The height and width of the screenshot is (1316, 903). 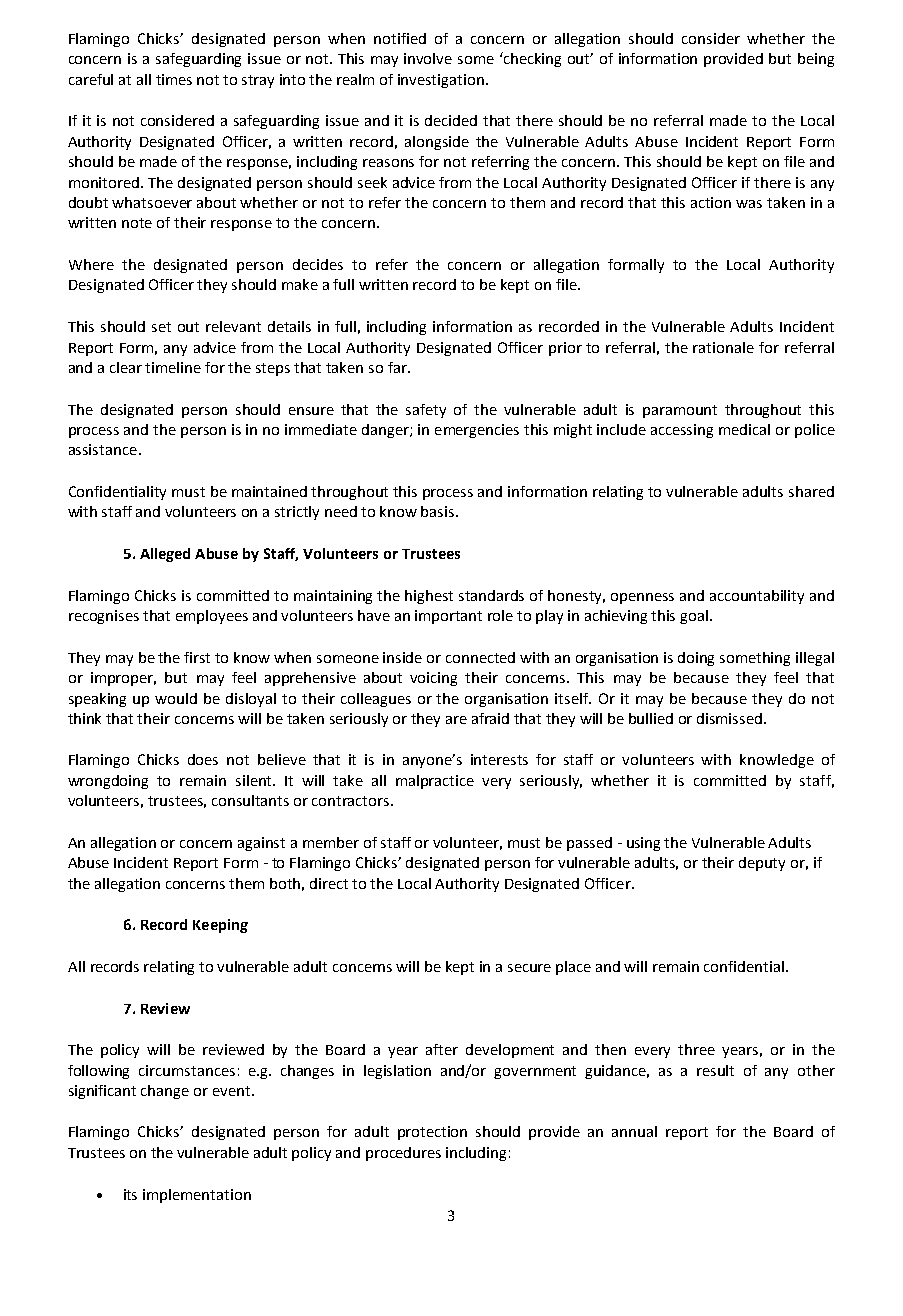 I want to click on investigation, so click(x=441, y=81).
